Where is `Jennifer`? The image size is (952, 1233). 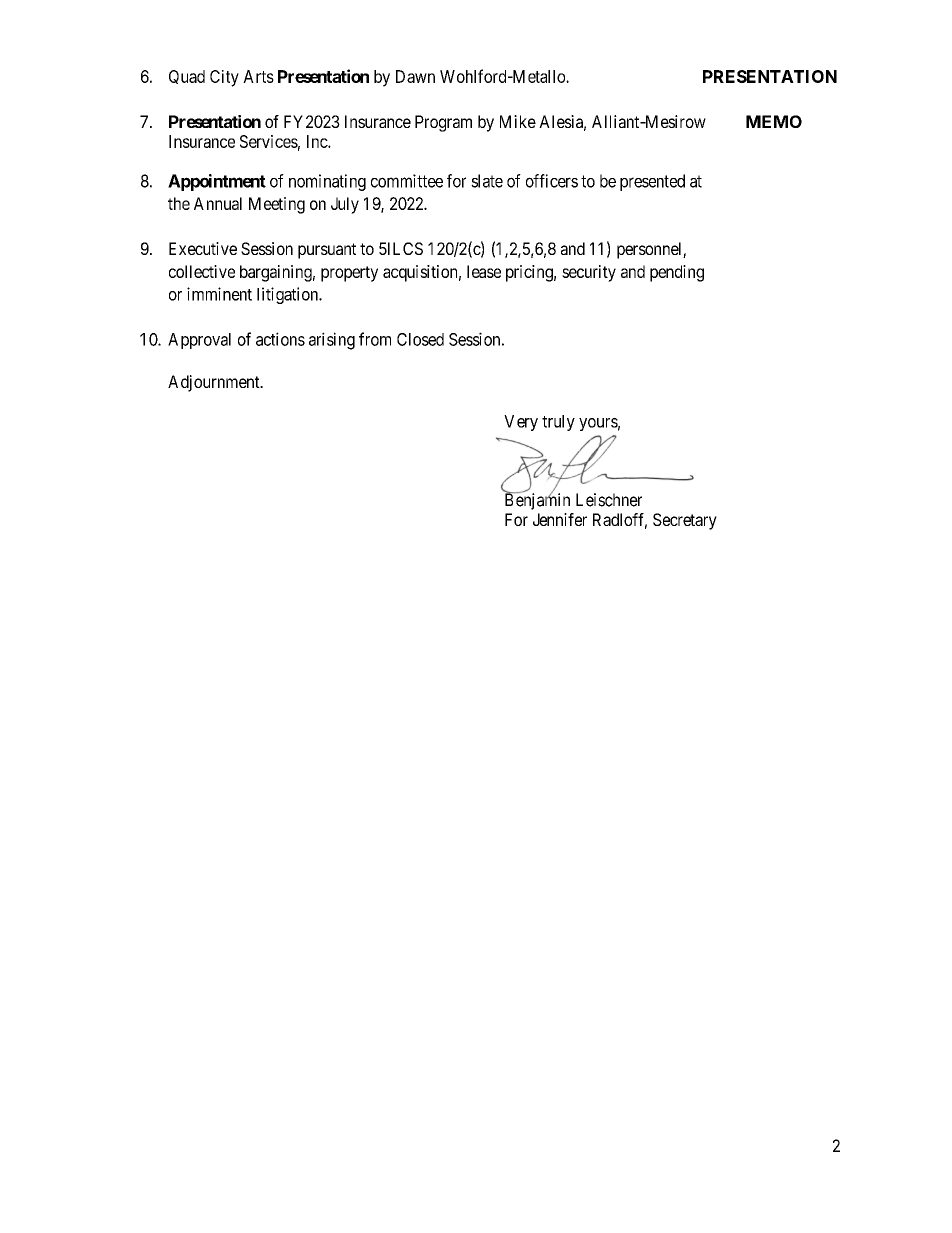
Jennifer is located at coordinates (560, 519).
